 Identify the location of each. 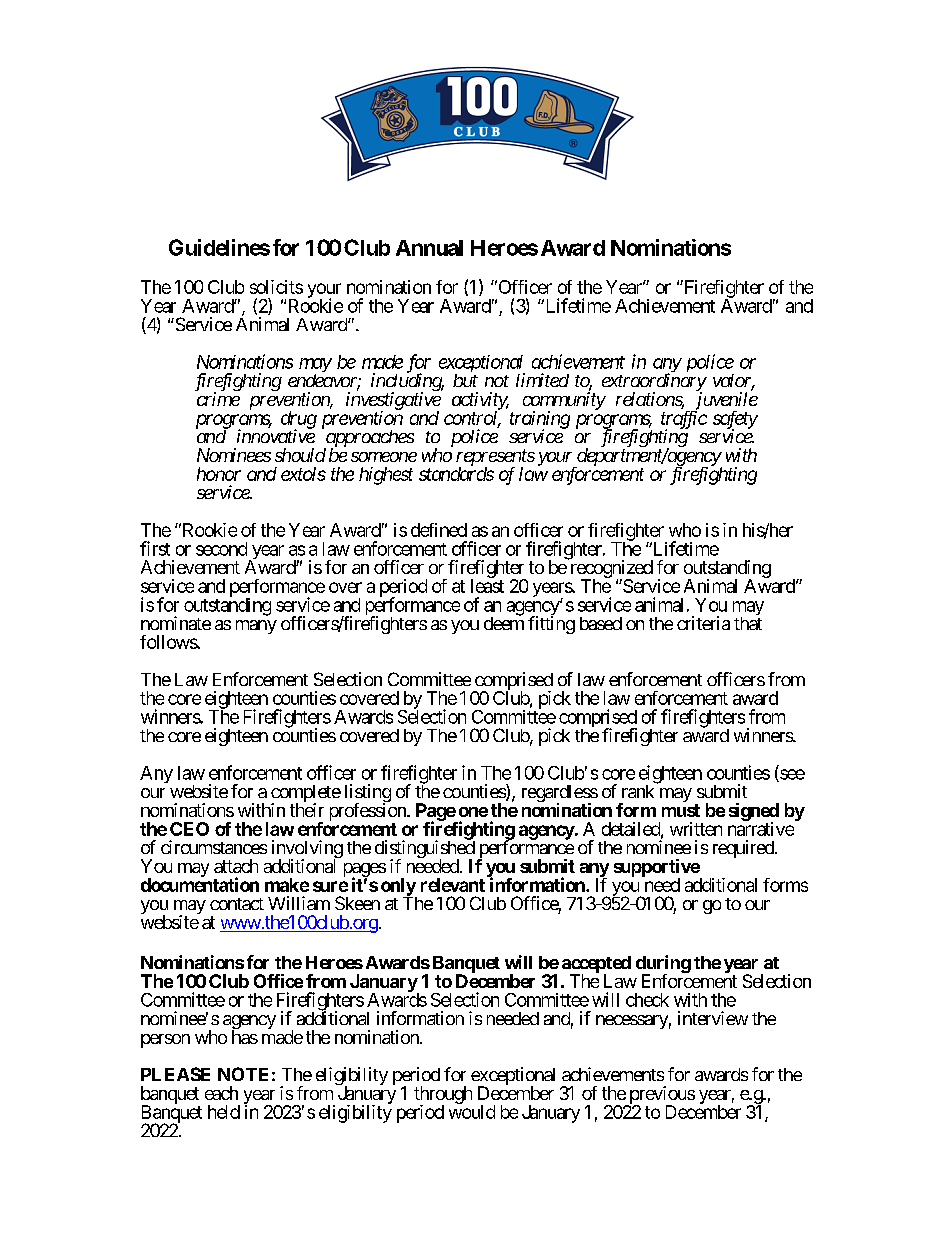
(221, 1093).
